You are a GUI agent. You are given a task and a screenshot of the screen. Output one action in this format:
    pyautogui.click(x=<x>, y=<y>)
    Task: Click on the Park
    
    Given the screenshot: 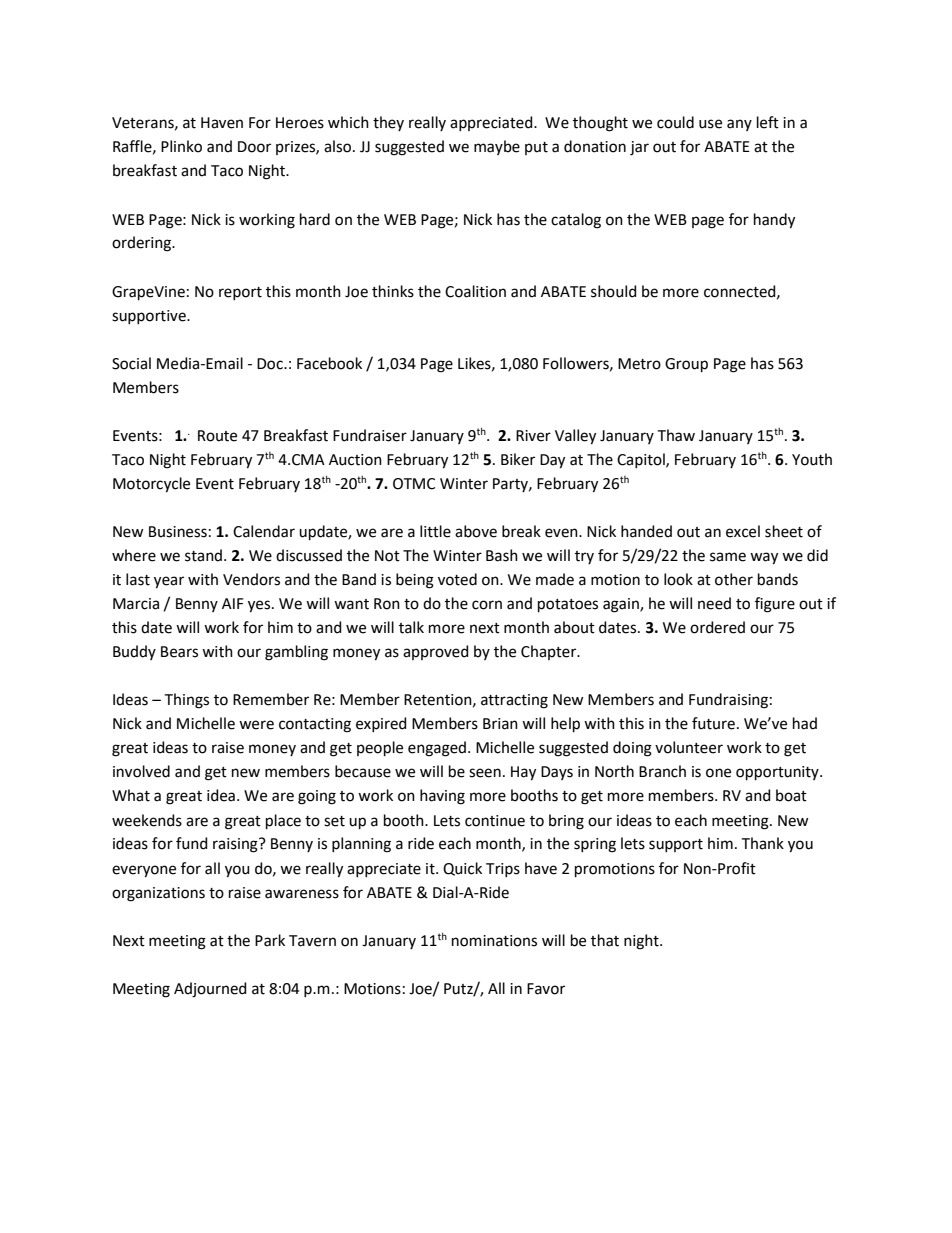 What is the action you would take?
    pyautogui.click(x=270, y=940)
